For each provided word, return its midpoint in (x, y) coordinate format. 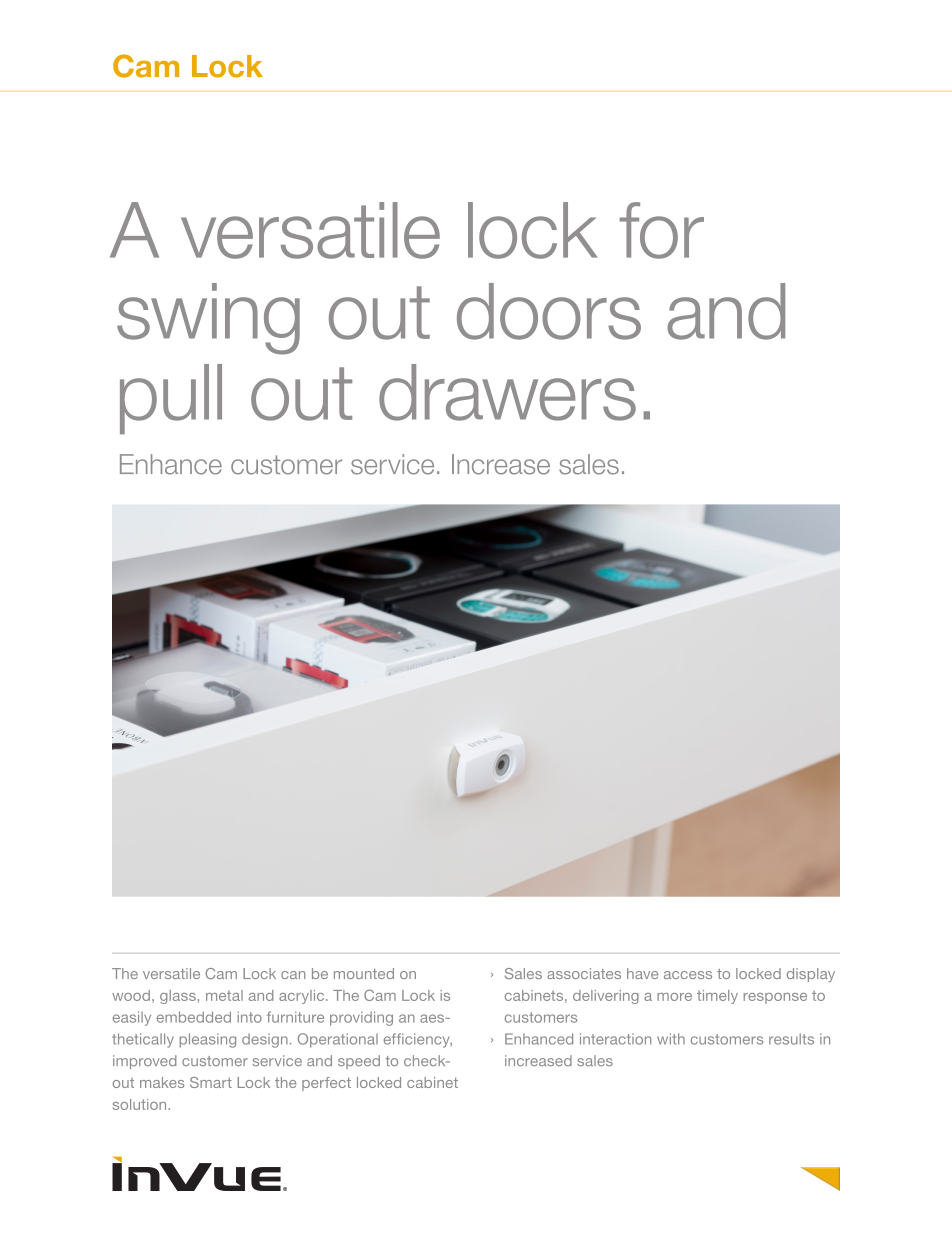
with (671, 1039)
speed (359, 1062)
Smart (211, 1082)
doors (549, 311)
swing (208, 319)
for (662, 230)
